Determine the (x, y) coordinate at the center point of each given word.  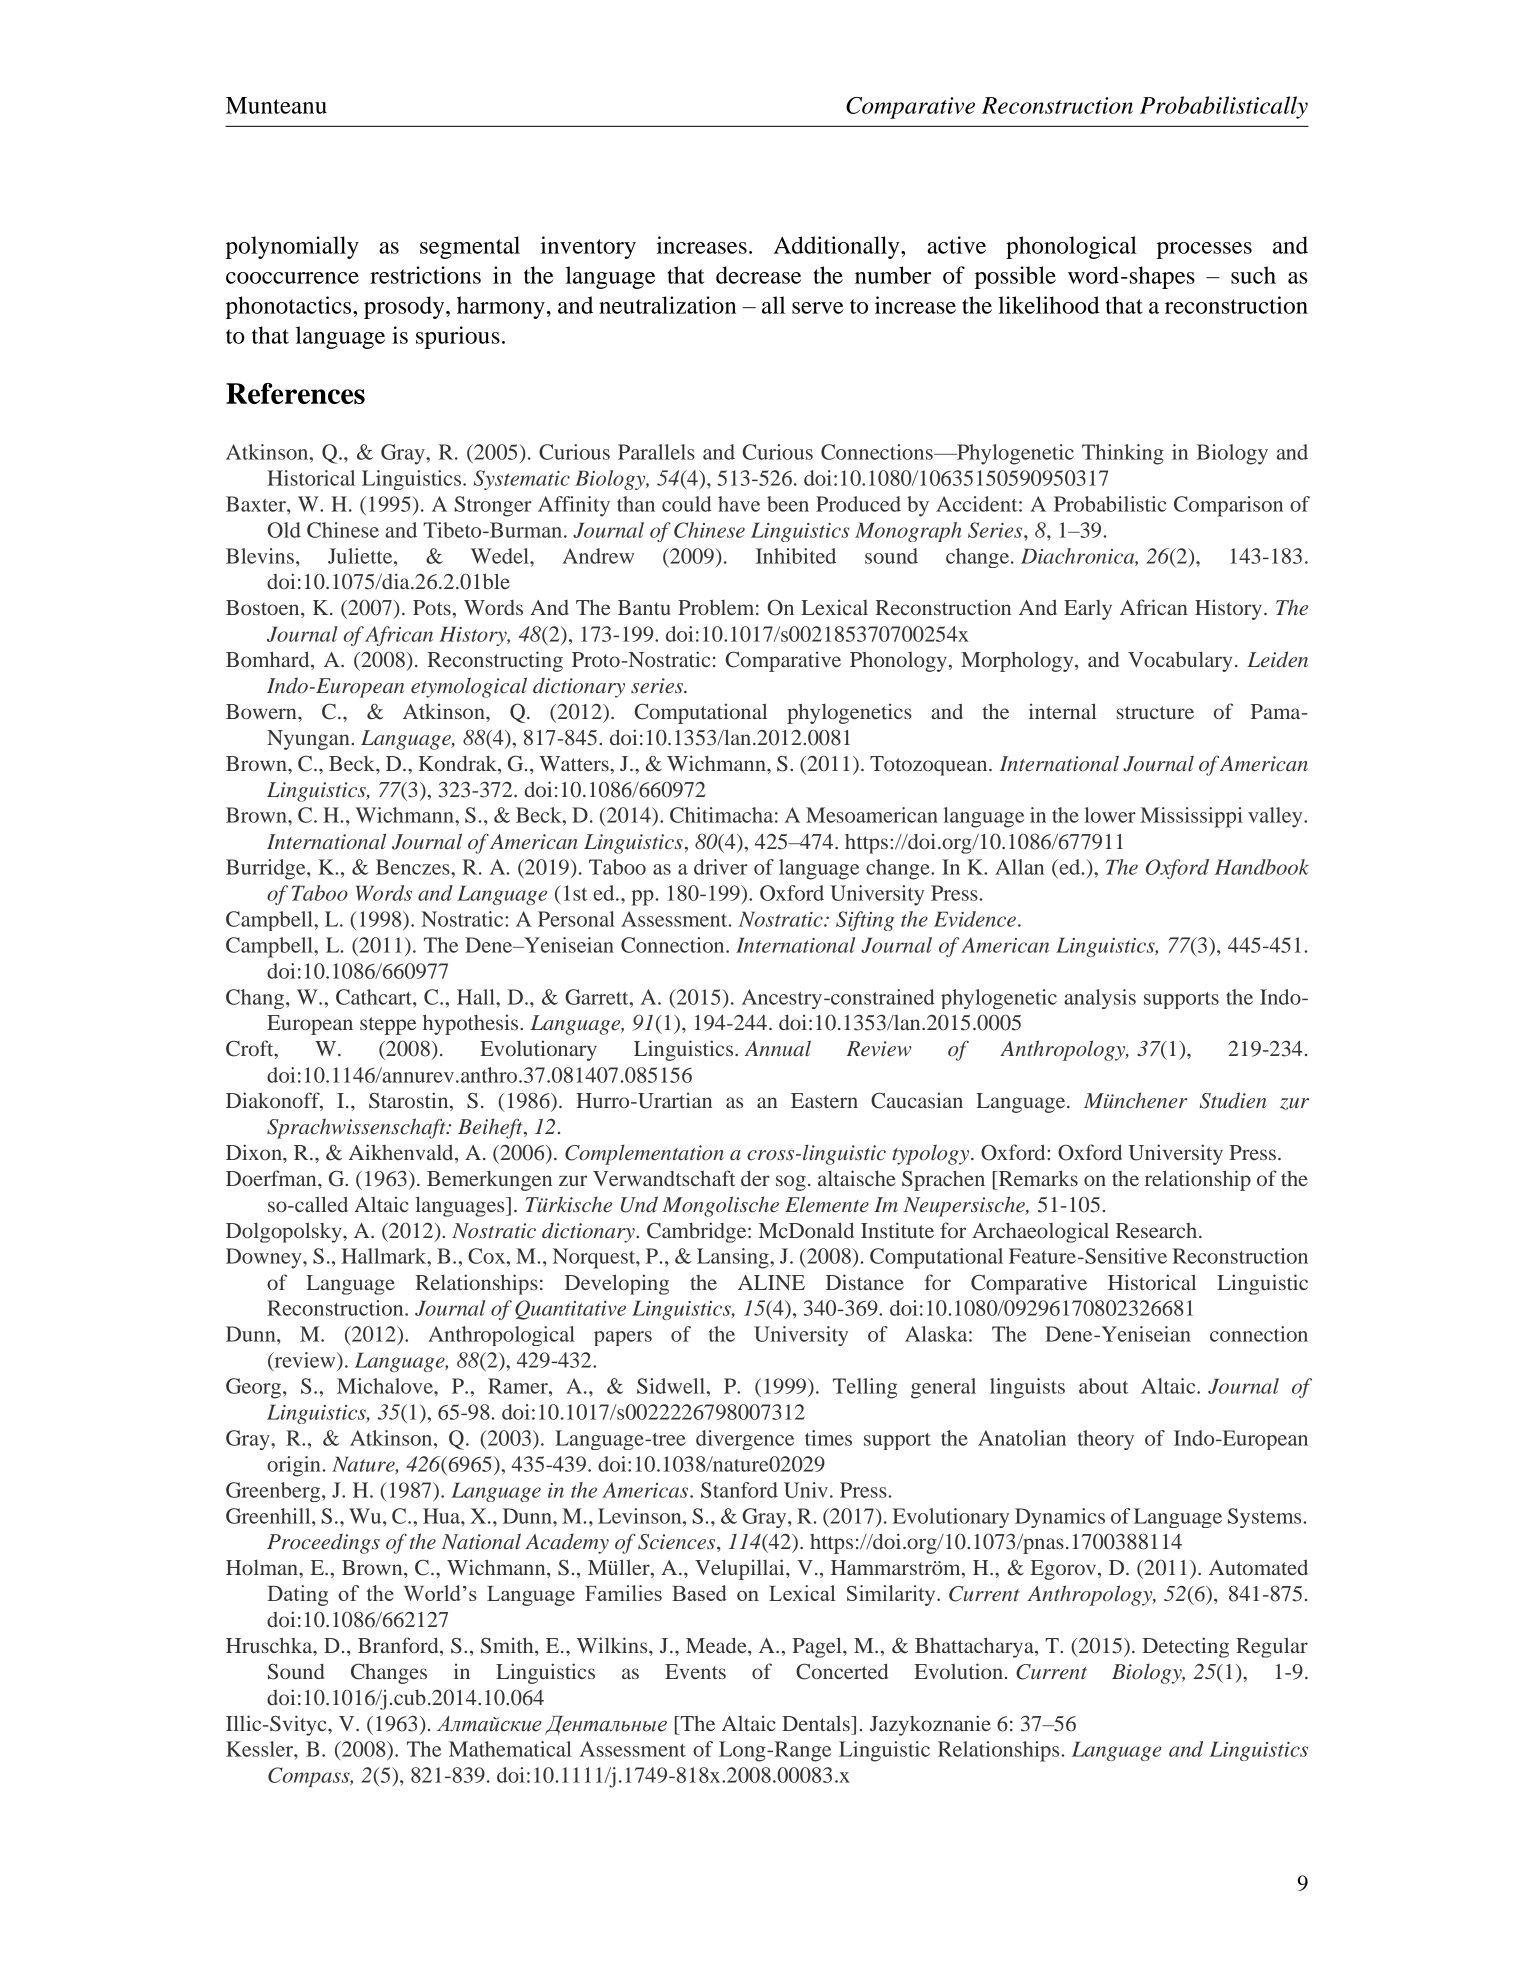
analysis (1100, 999)
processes (1204, 250)
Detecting (1186, 1647)
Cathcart (375, 997)
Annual (778, 1048)
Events (695, 1671)
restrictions (425, 275)
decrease (758, 275)
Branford (399, 1646)
